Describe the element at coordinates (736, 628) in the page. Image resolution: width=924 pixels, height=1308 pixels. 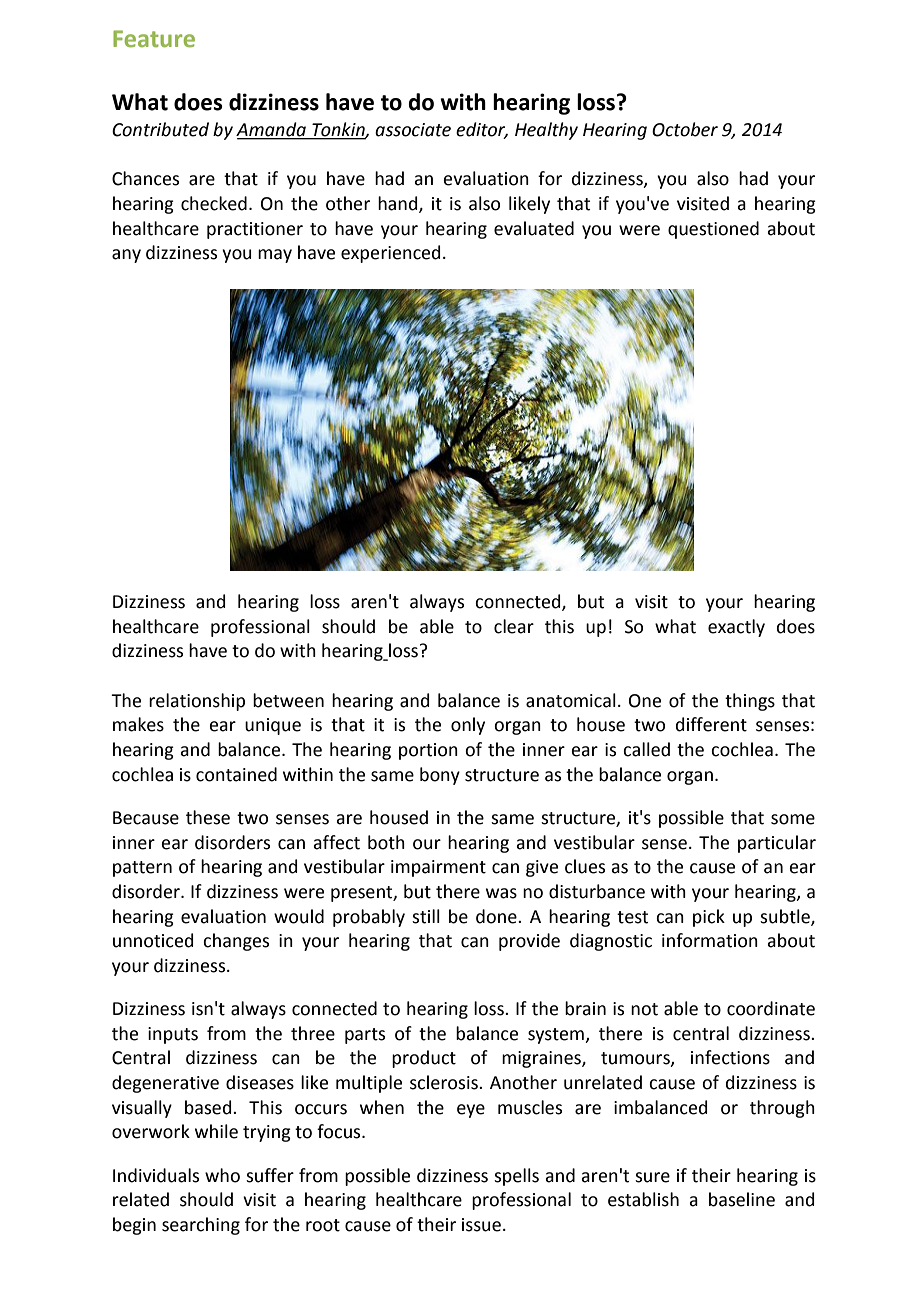
I see `exactly` at that location.
